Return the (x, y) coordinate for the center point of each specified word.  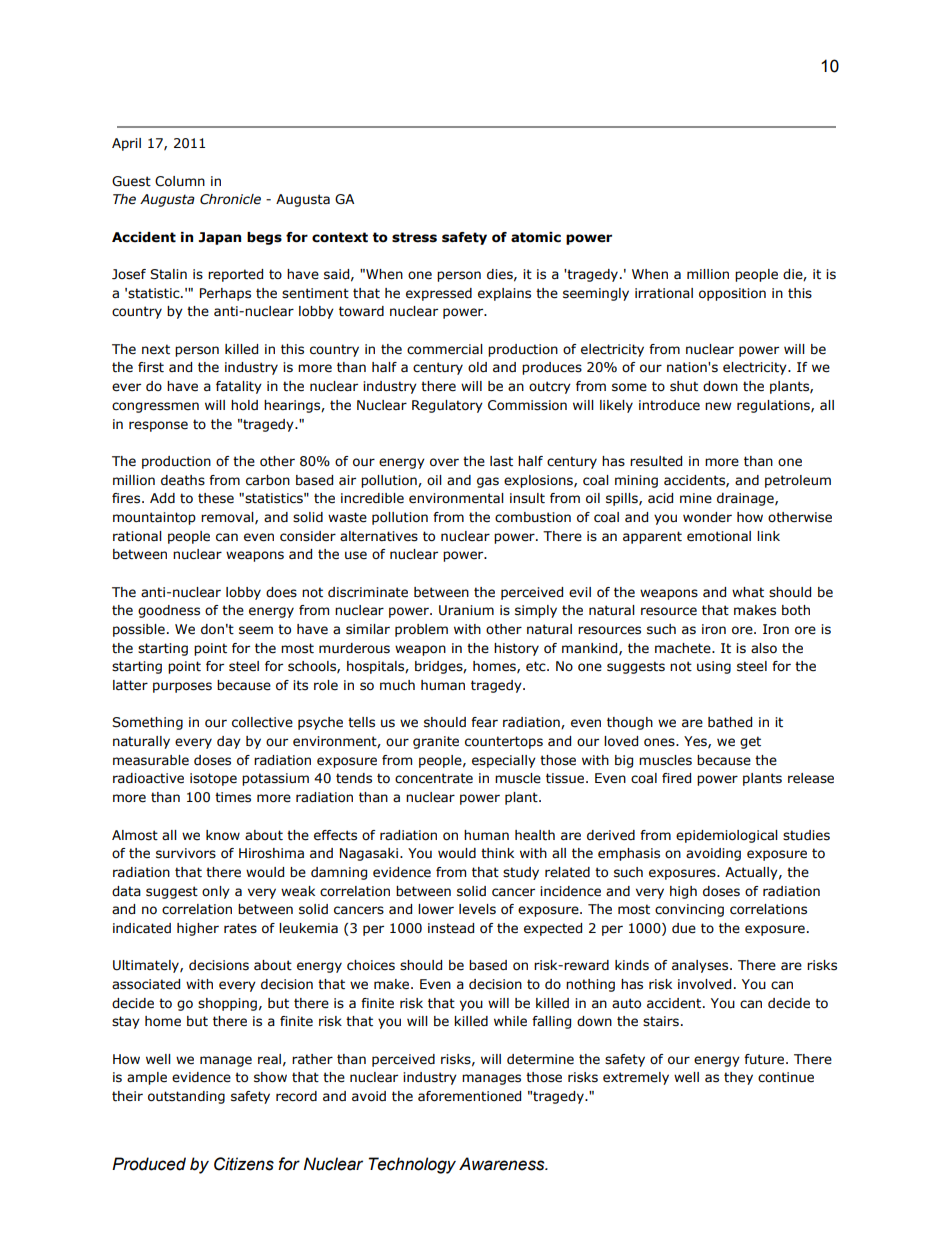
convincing (689, 910)
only (216, 892)
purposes (182, 687)
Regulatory (447, 406)
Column (180, 181)
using (714, 667)
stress (414, 237)
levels (477, 909)
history (516, 649)
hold (244, 405)
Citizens (244, 1164)
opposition (732, 294)
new (718, 406)
